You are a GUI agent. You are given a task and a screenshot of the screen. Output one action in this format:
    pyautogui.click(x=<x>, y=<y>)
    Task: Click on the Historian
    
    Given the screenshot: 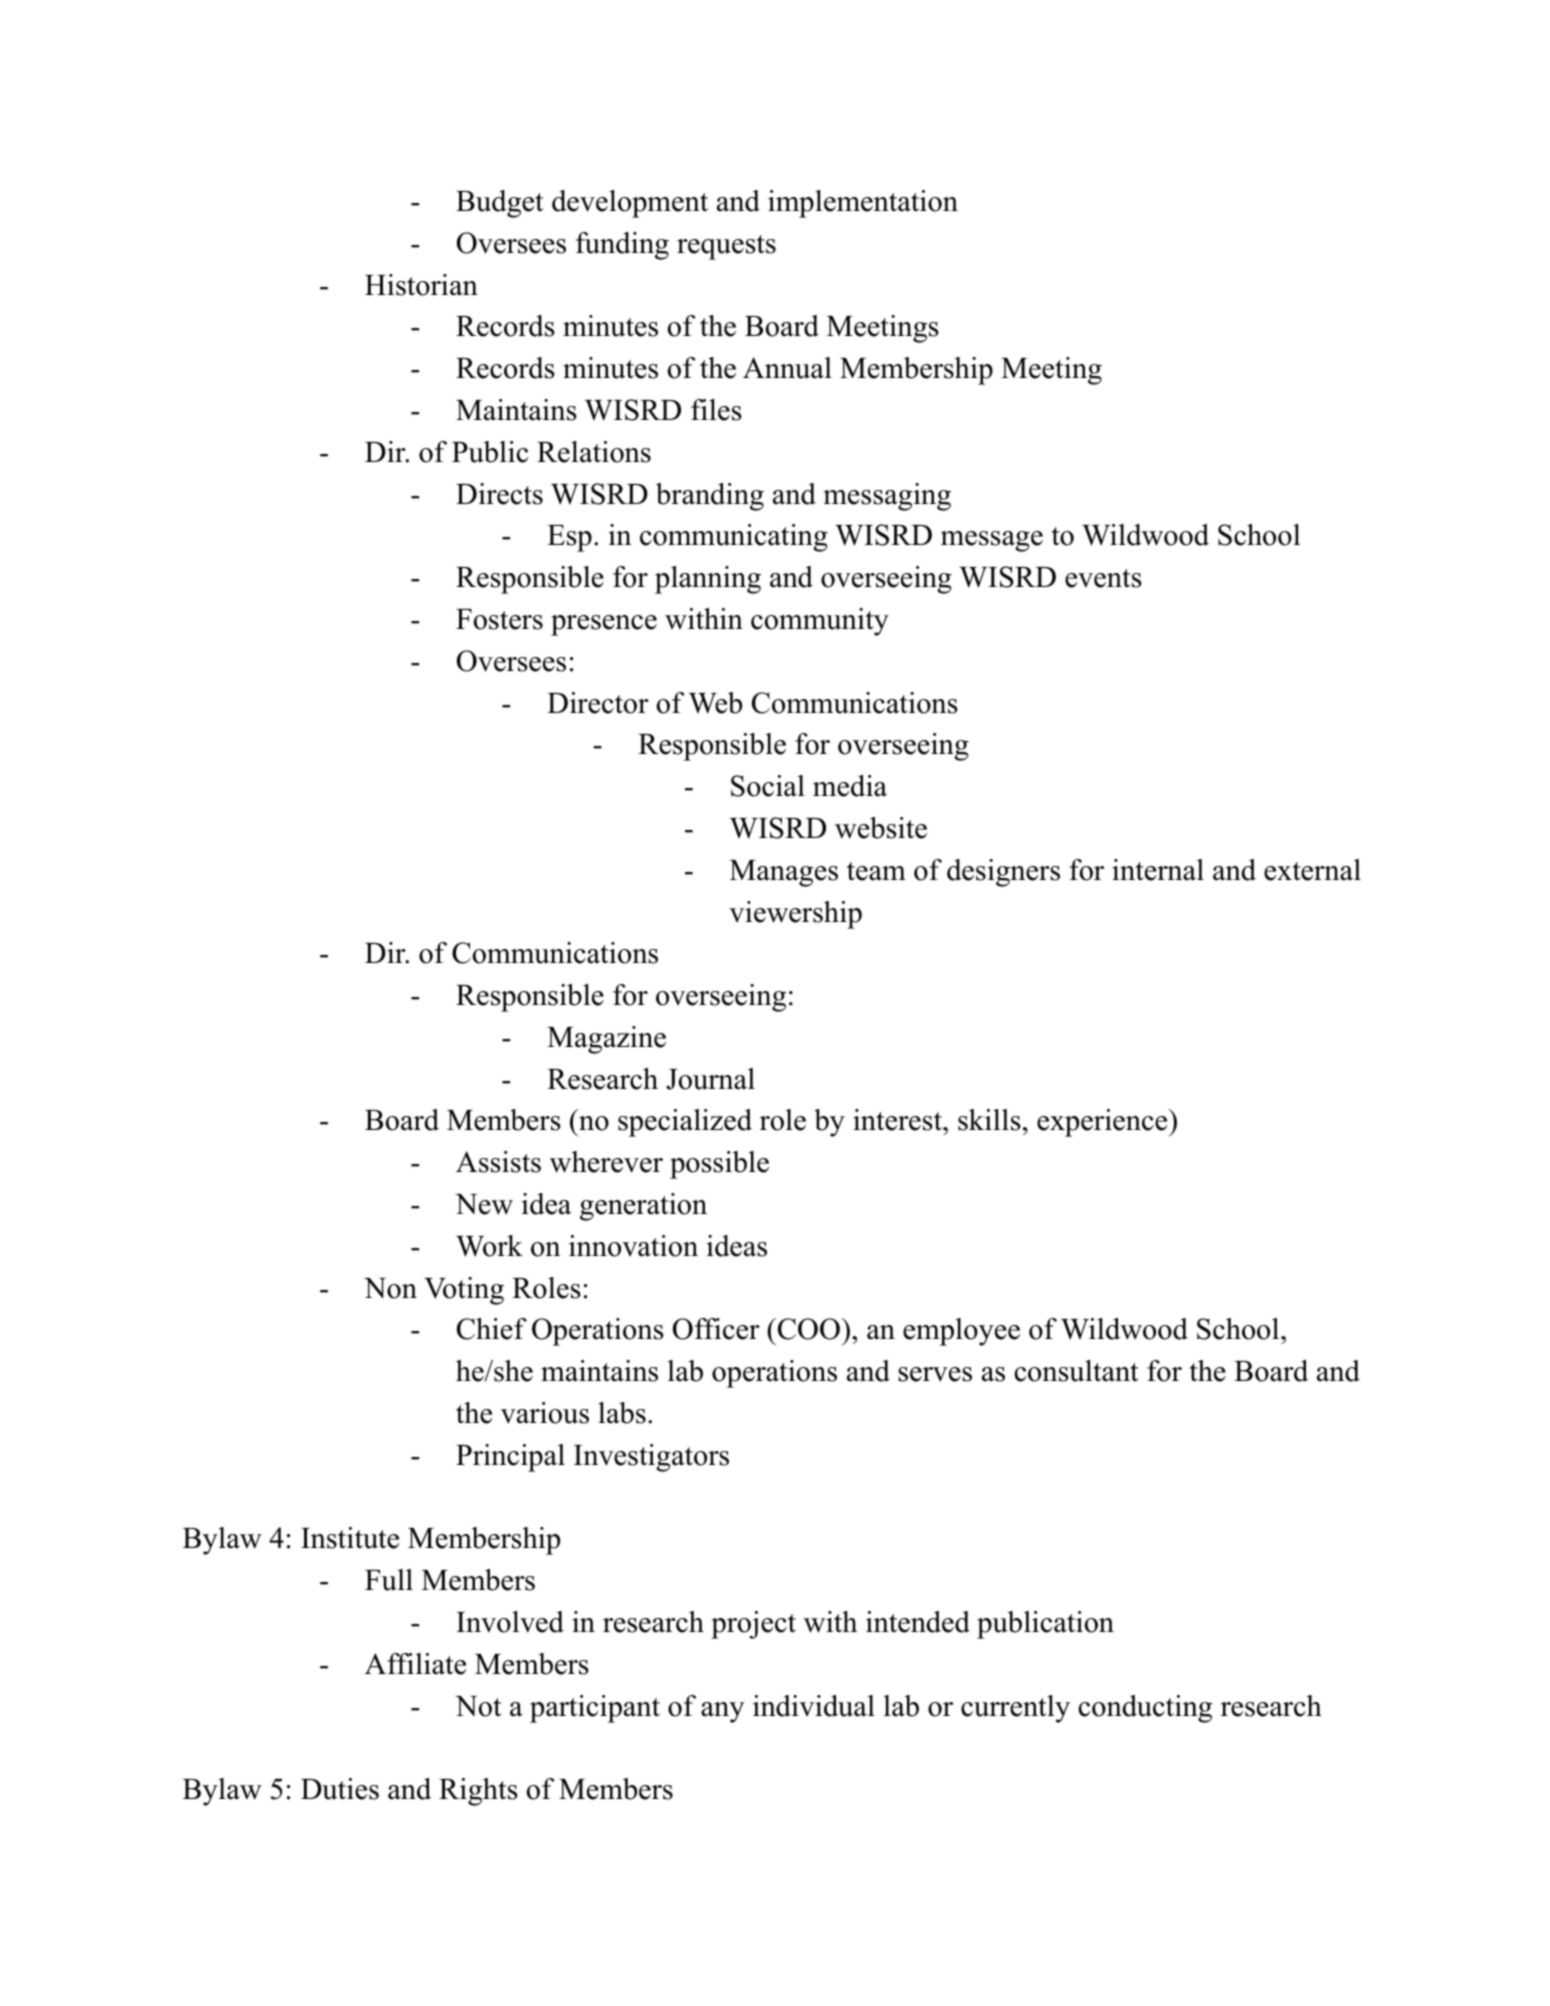 What is the action you would take?
    pyautogui.click(x=421, y=285)
